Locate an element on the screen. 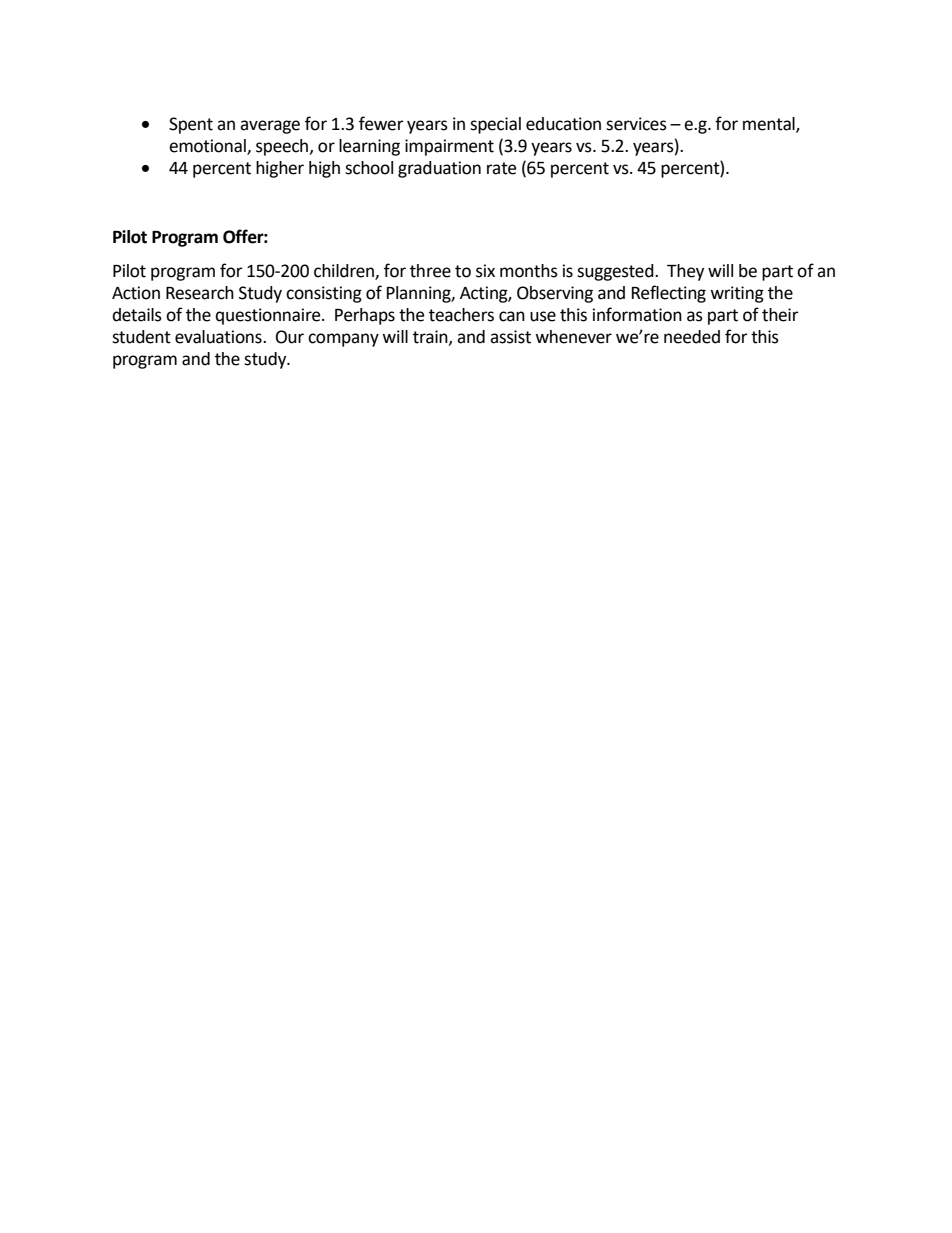 The width and height of the screenshot is (952, 1233). six is located at coordinates (485, 271).
